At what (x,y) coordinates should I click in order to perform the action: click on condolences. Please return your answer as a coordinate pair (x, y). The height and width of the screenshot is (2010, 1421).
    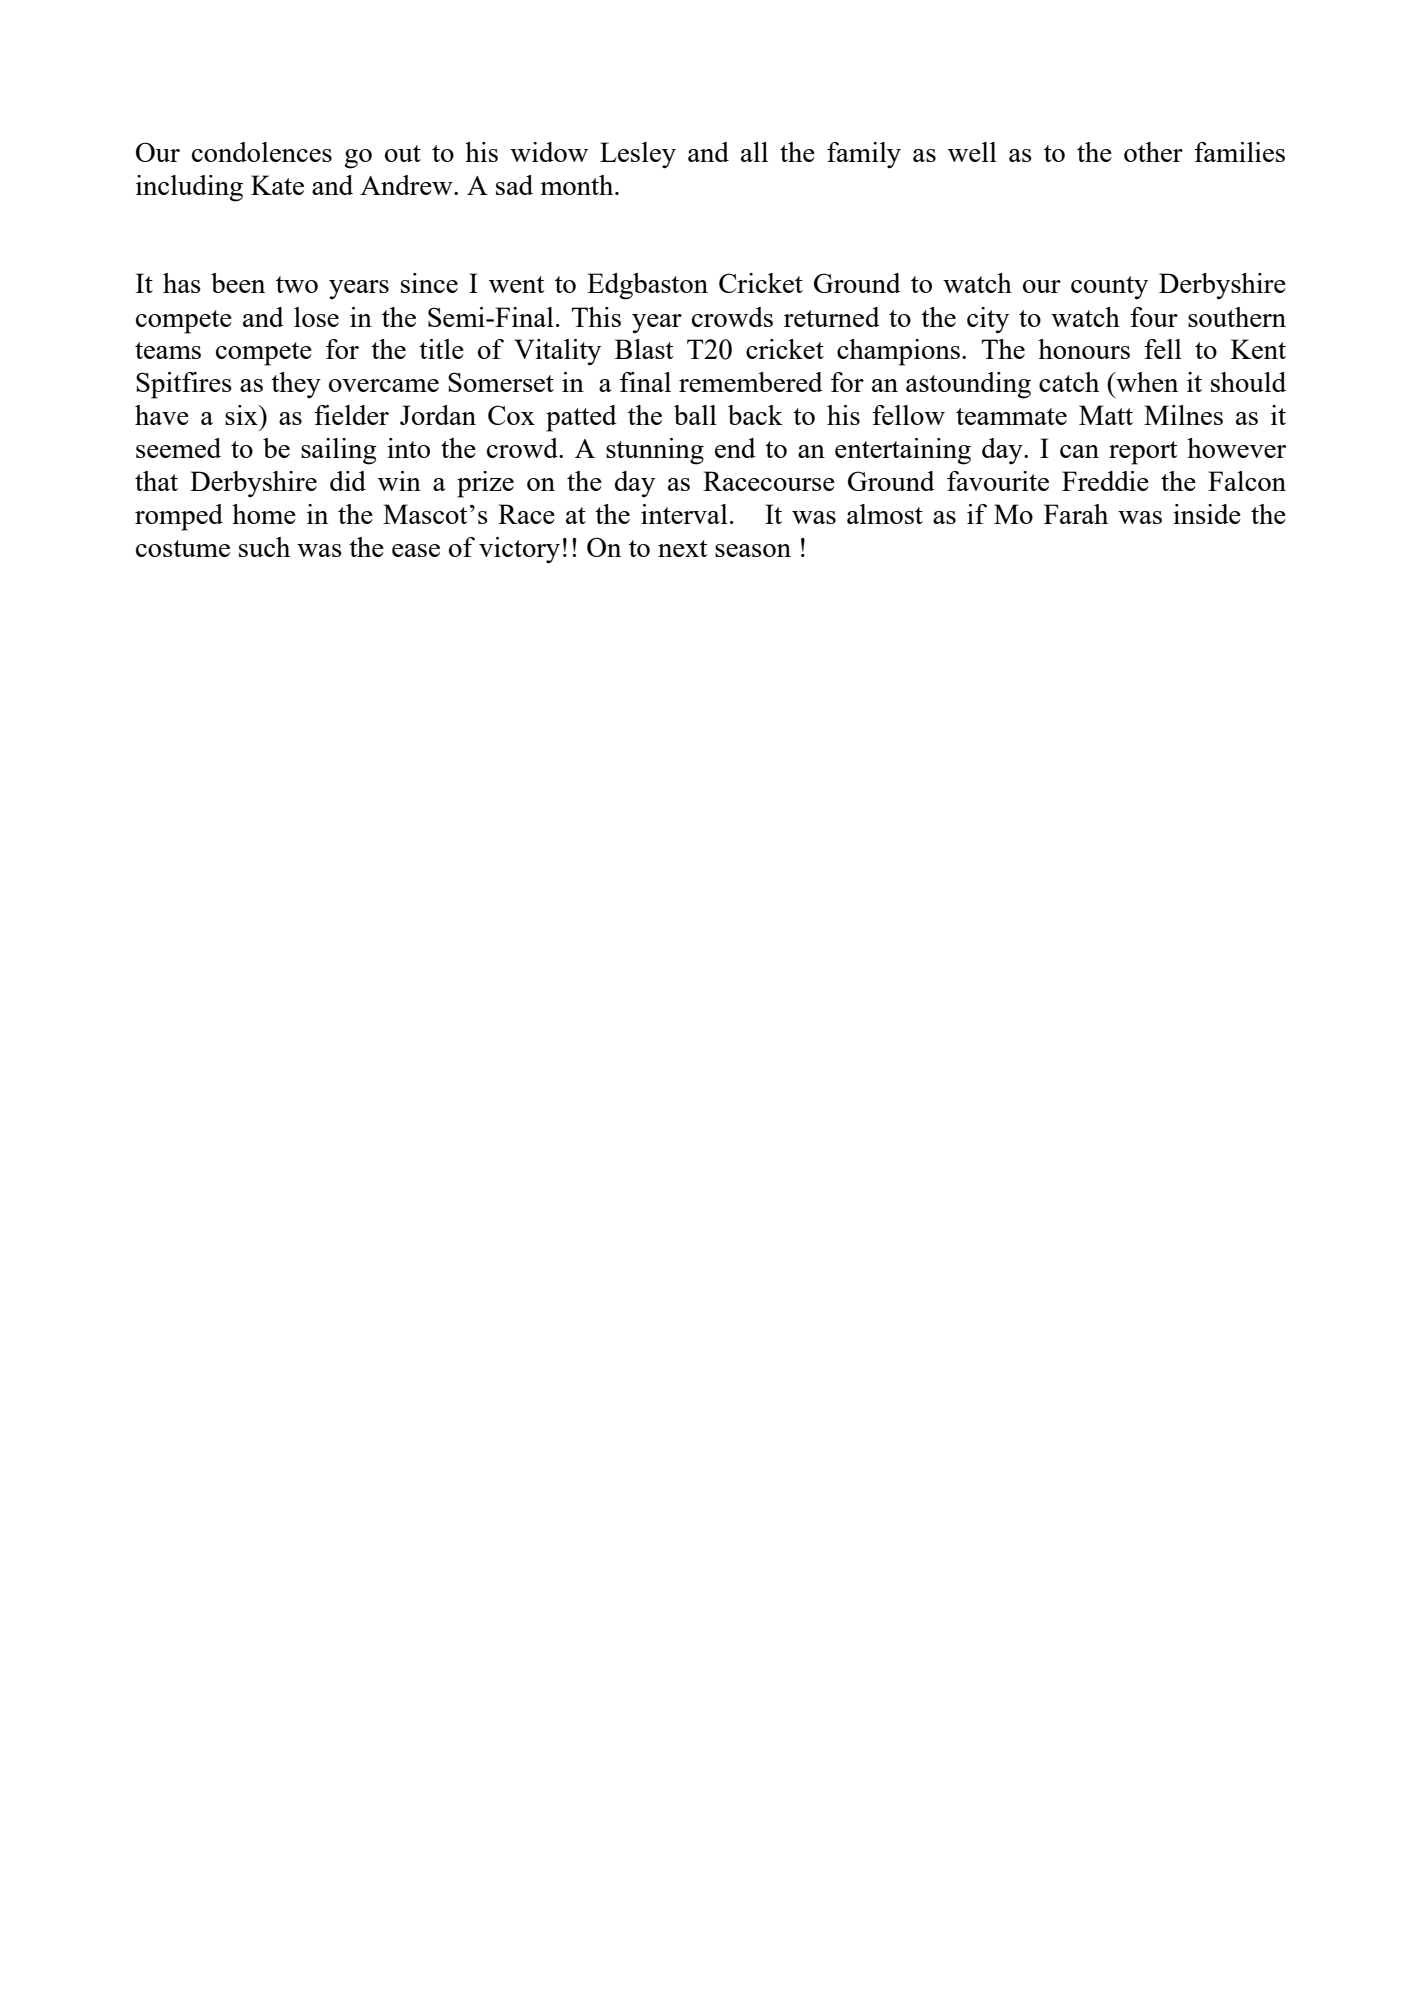
    Looking at the image, I should click on (262, 152).
